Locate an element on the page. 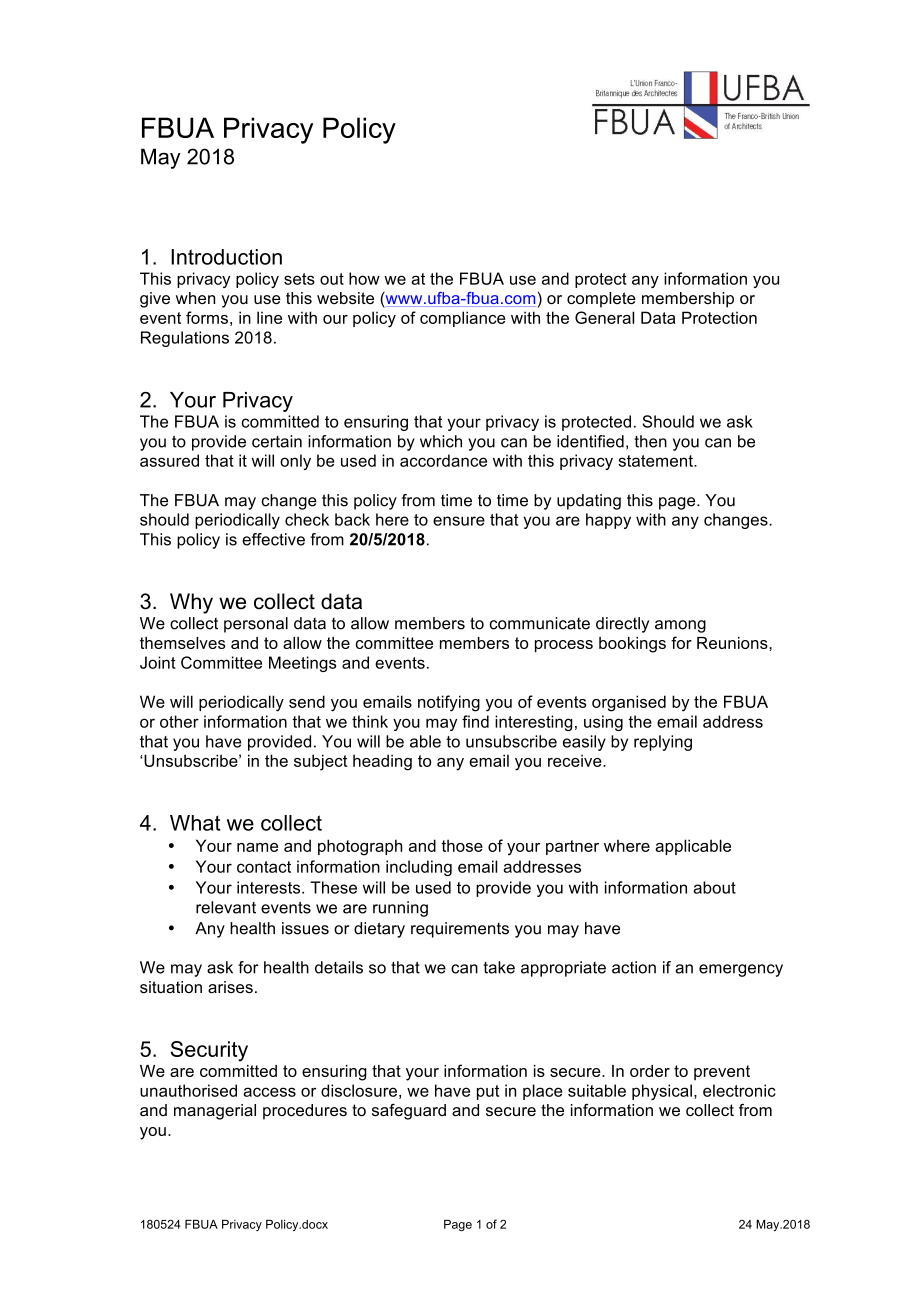 The image size is (924, 1308). put is located at coordinates (488, 1092).
